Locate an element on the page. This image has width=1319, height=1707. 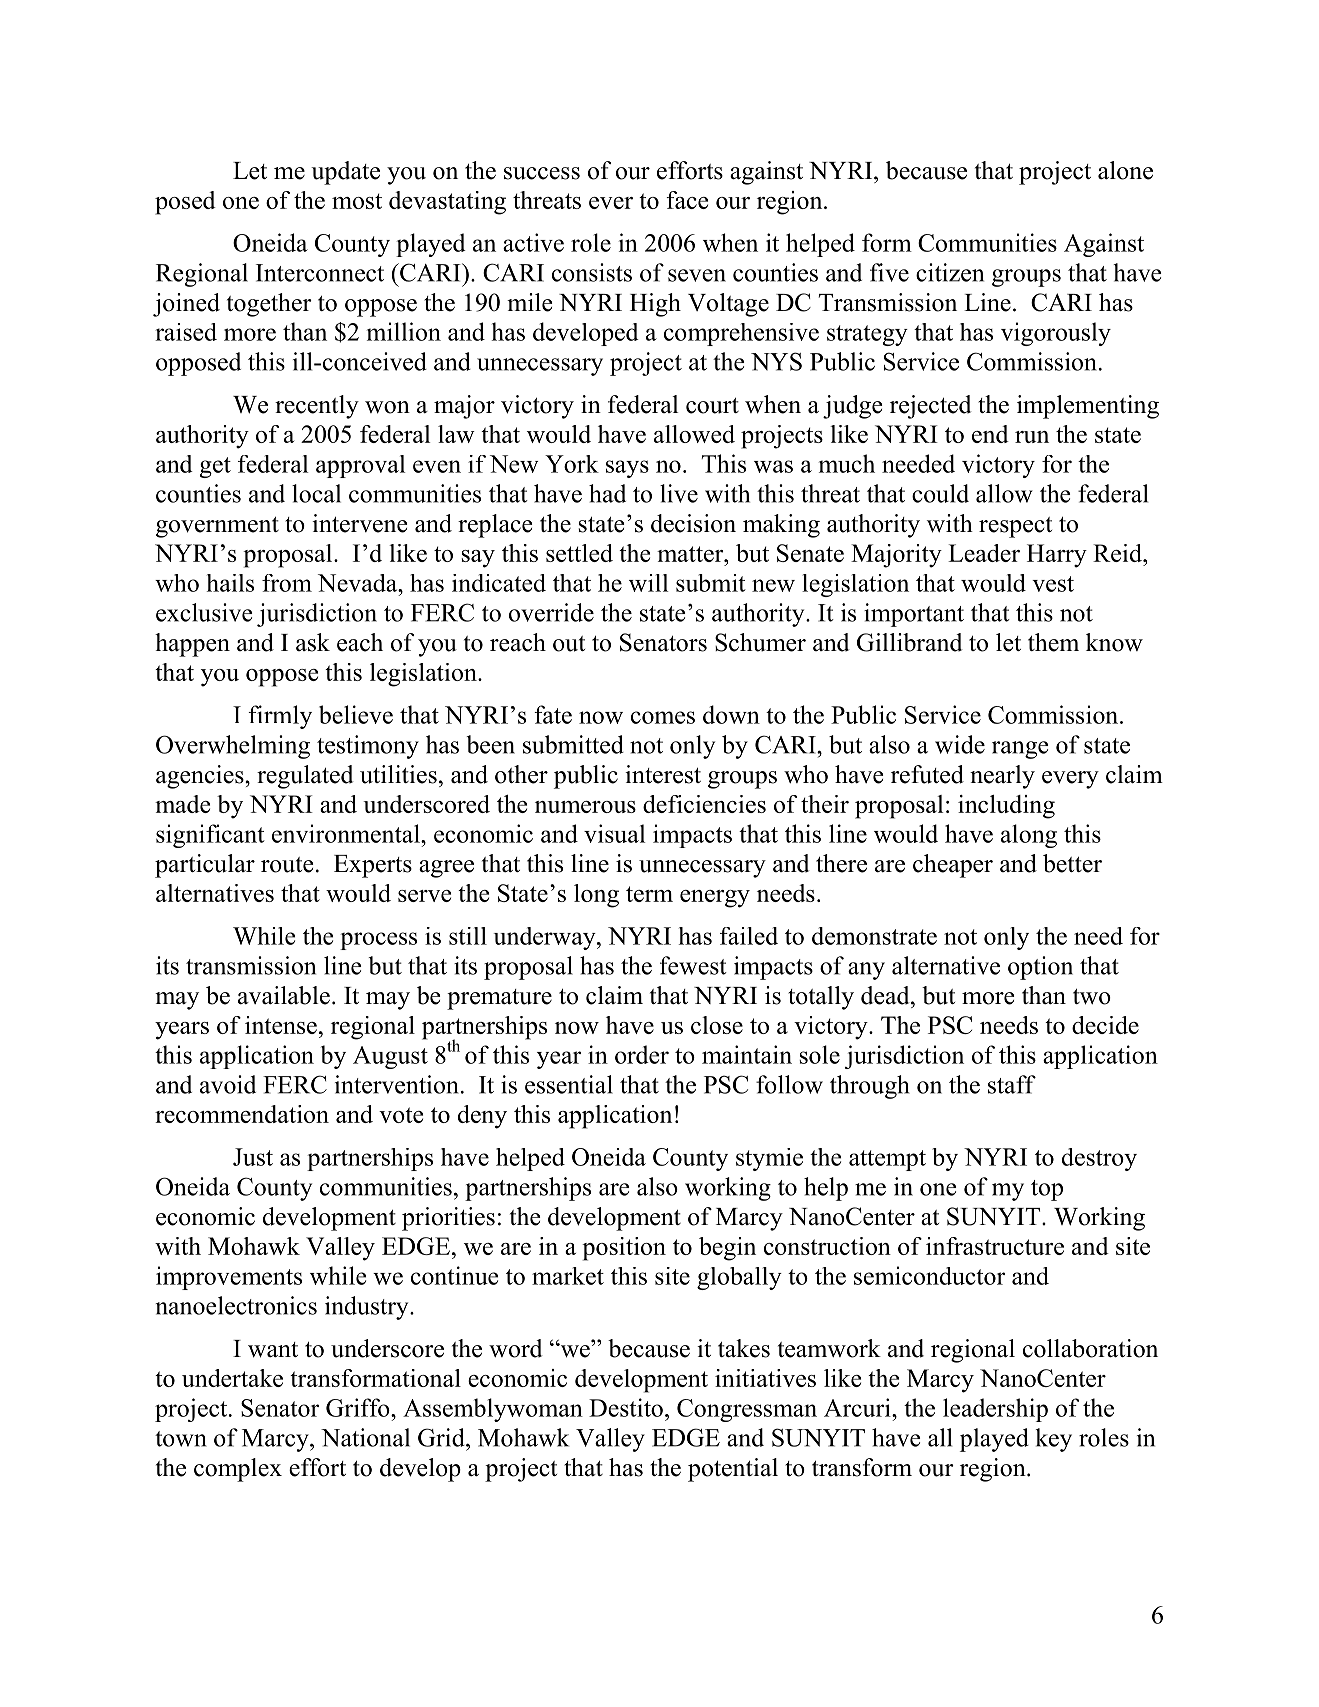
them is located at coordinates (1053, 642).
